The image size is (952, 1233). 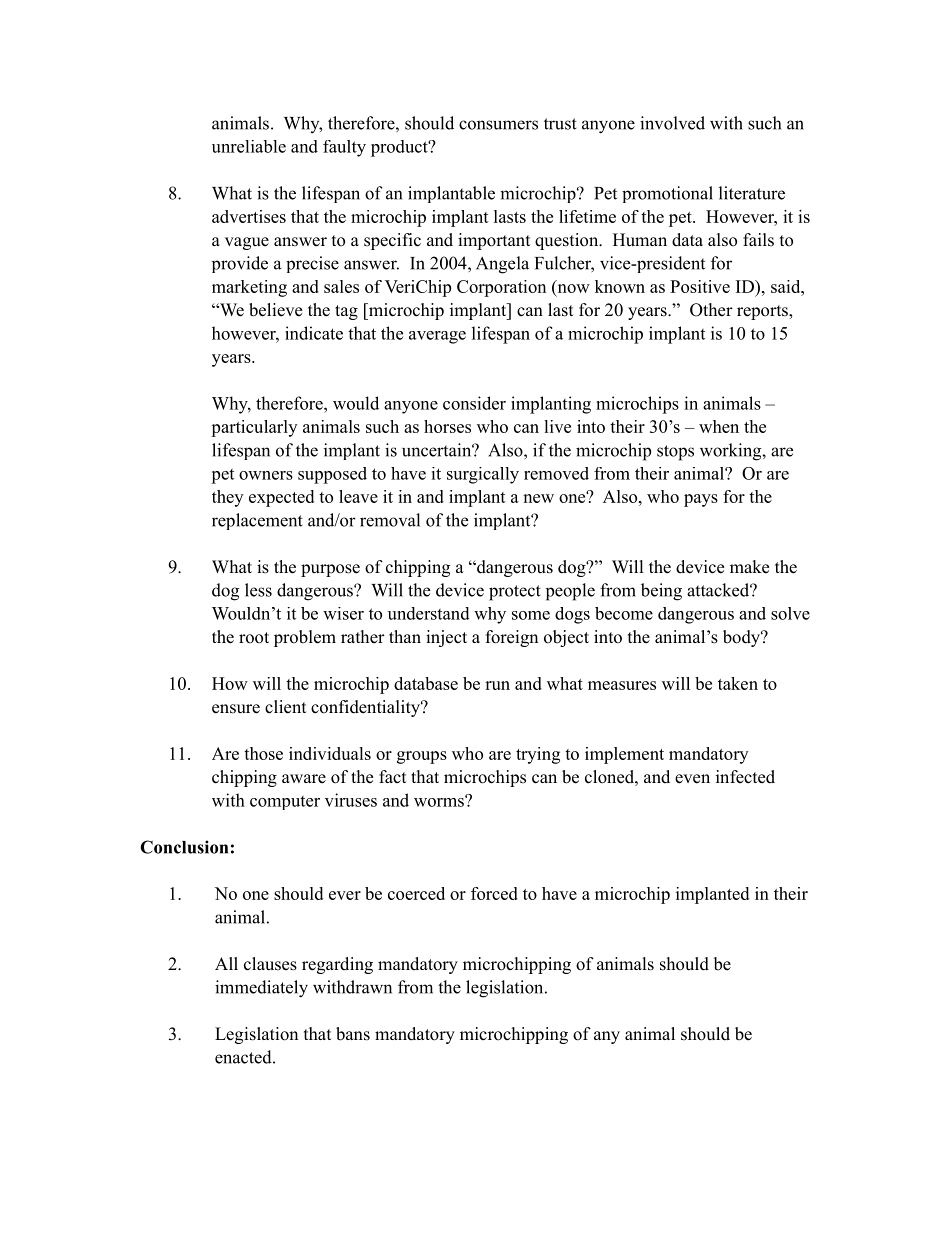 What do you see at coordinates (249, 146) in the screenshot?
I see `unreliable` at bounding box center [249, 146].
